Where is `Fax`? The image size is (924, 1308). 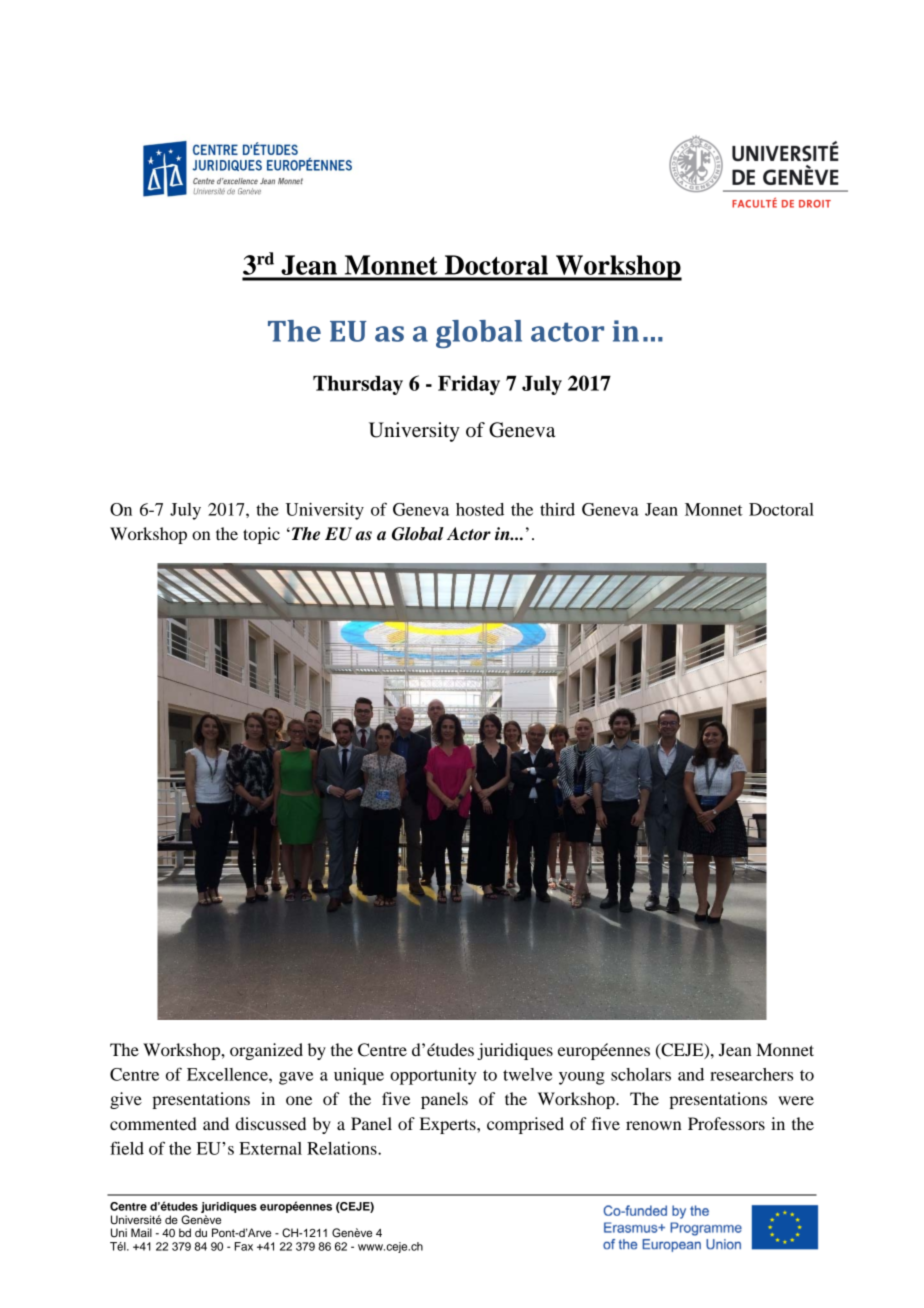
Fax is located at coordinates (244, 1246).
